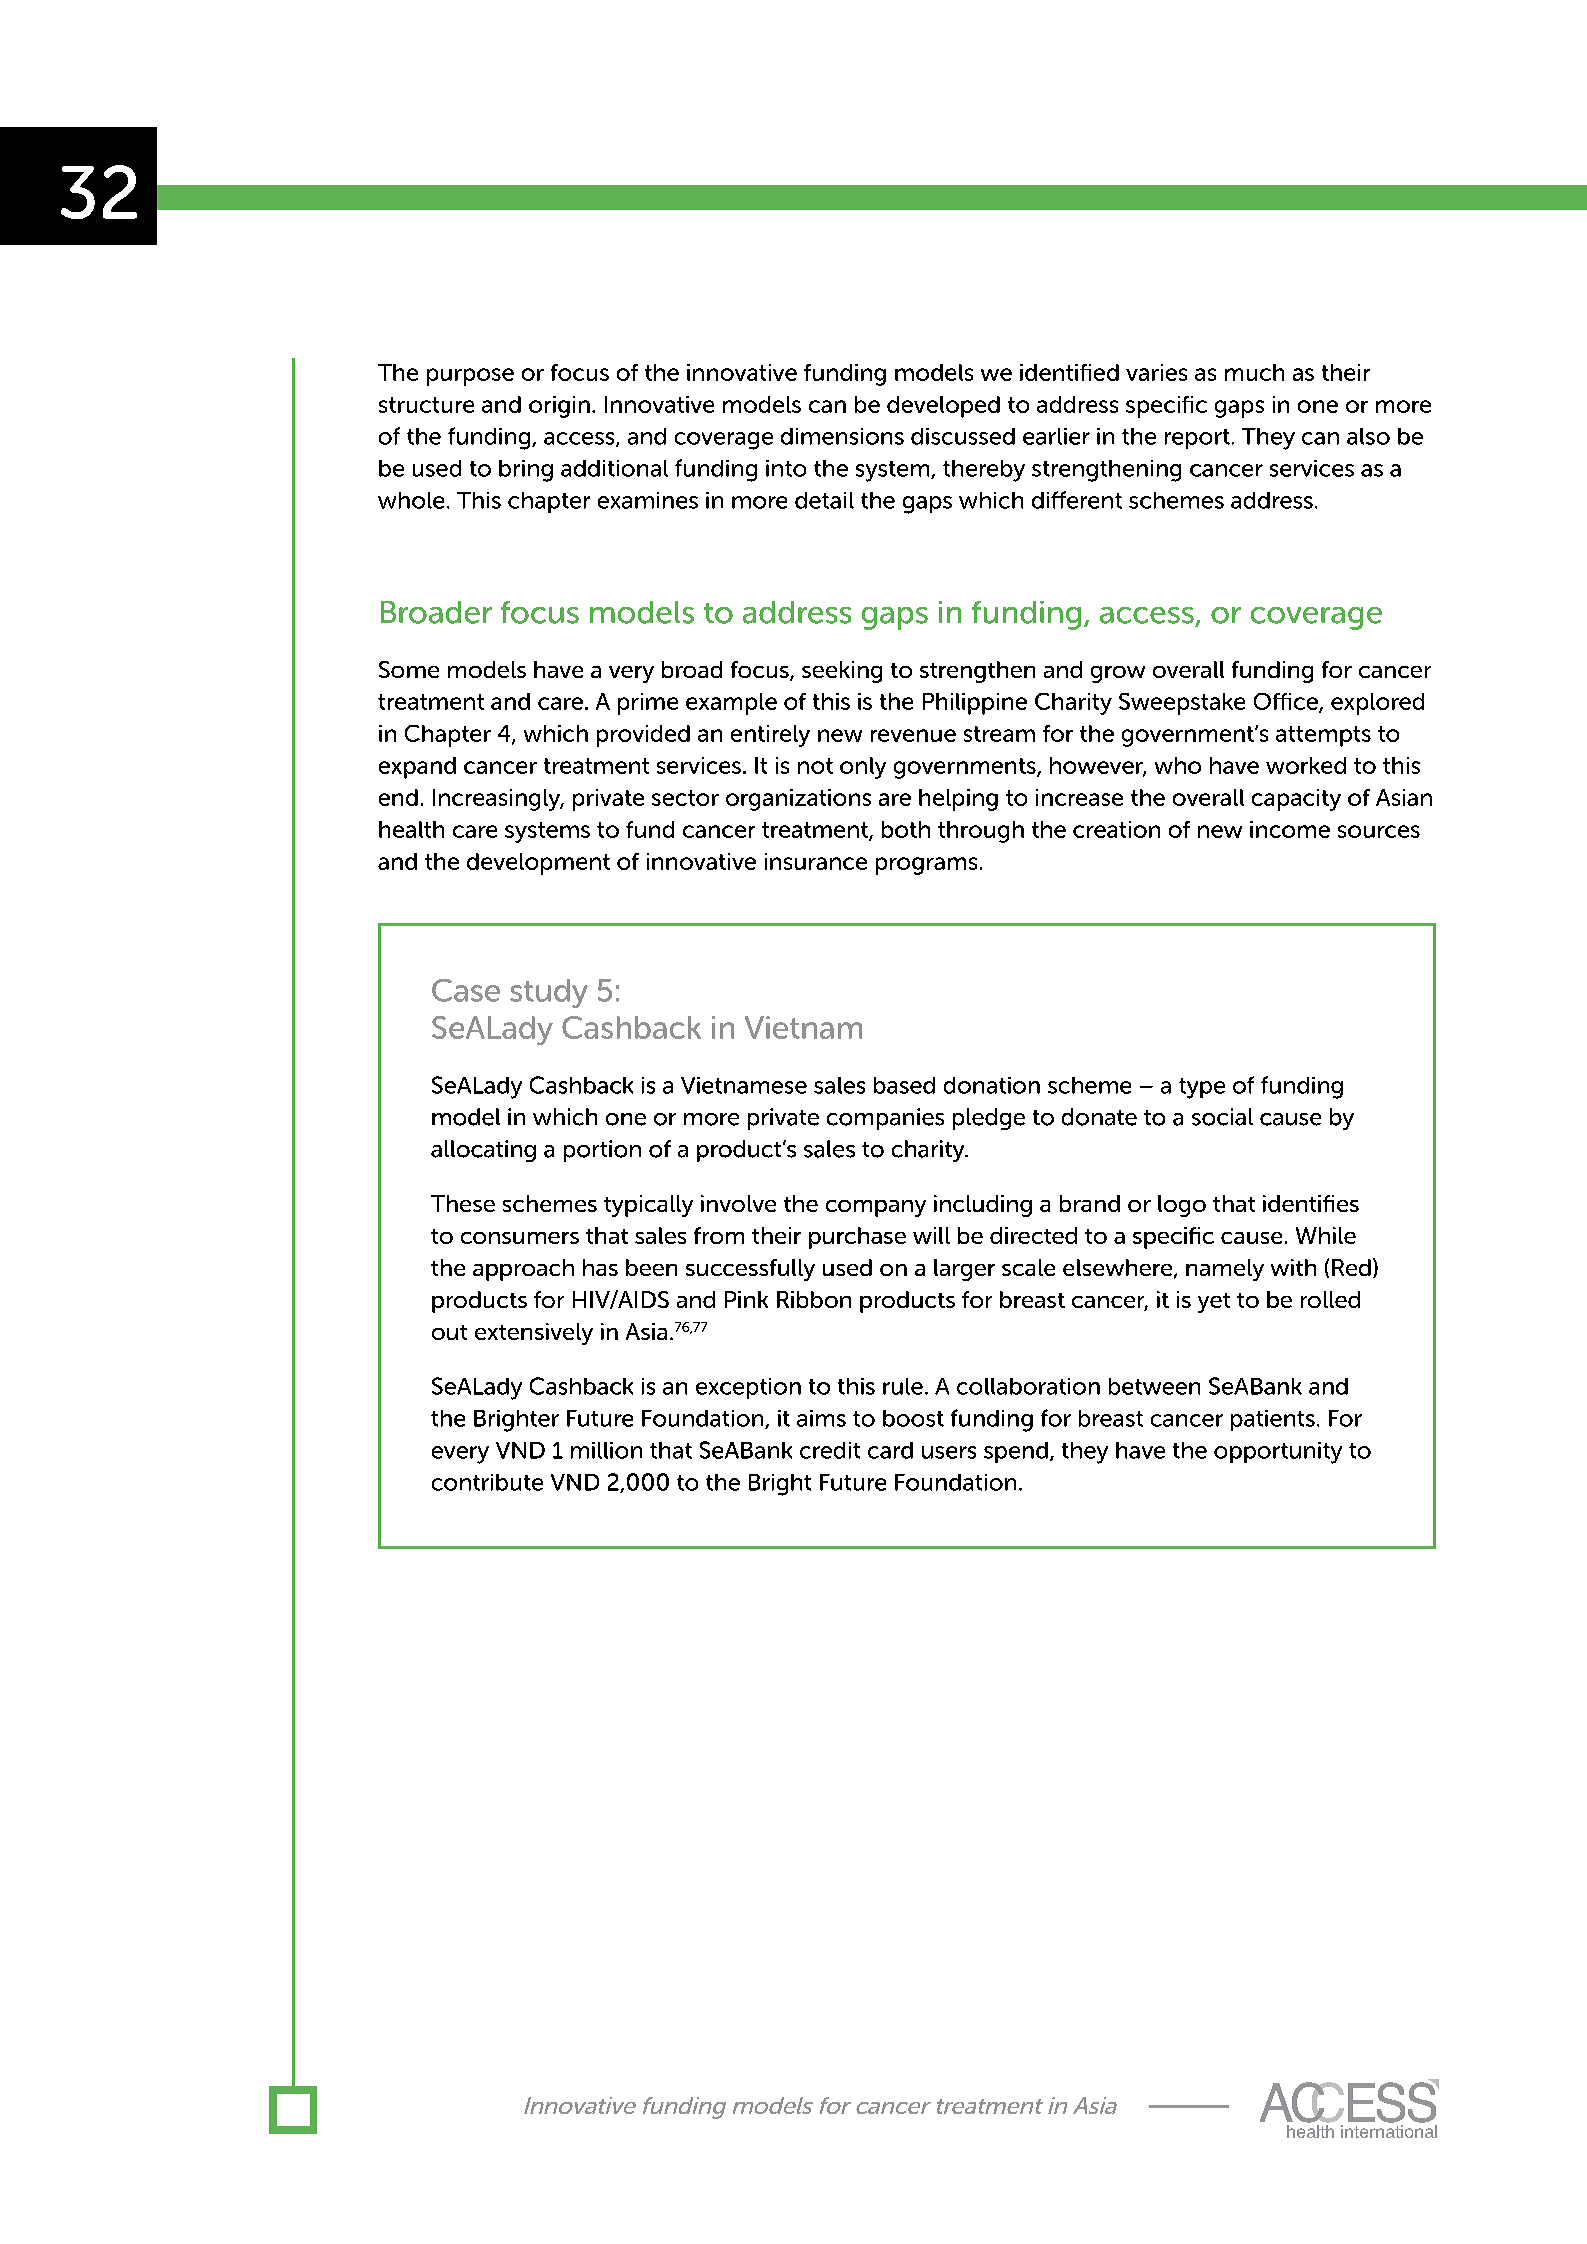  I want to click on Some, so click(409, 669).
